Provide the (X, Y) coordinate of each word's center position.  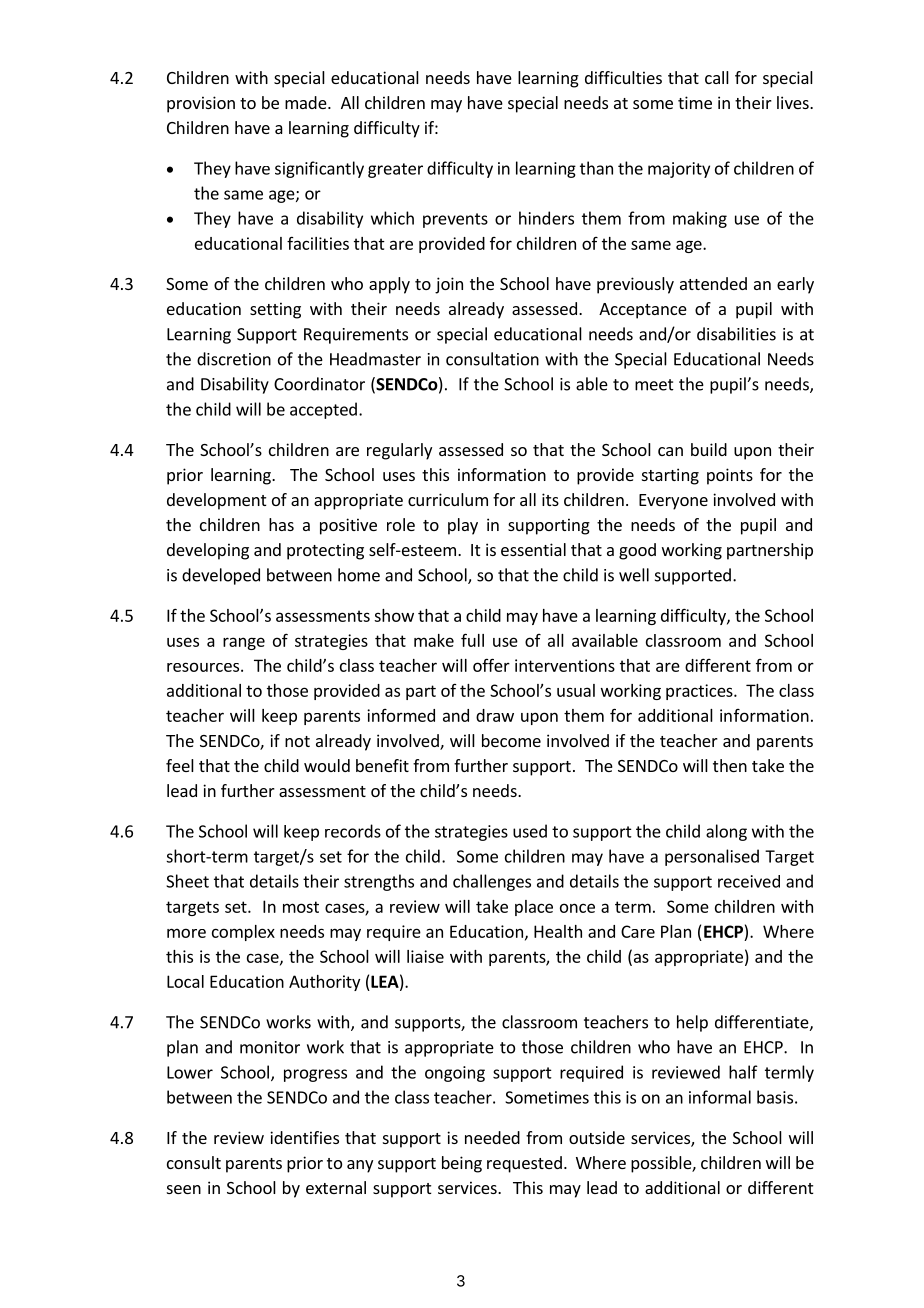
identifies (304, 1137)
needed (492, 1137)
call (717, 77)
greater (395, 170)
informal (720, 1097)
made (306, 102)
